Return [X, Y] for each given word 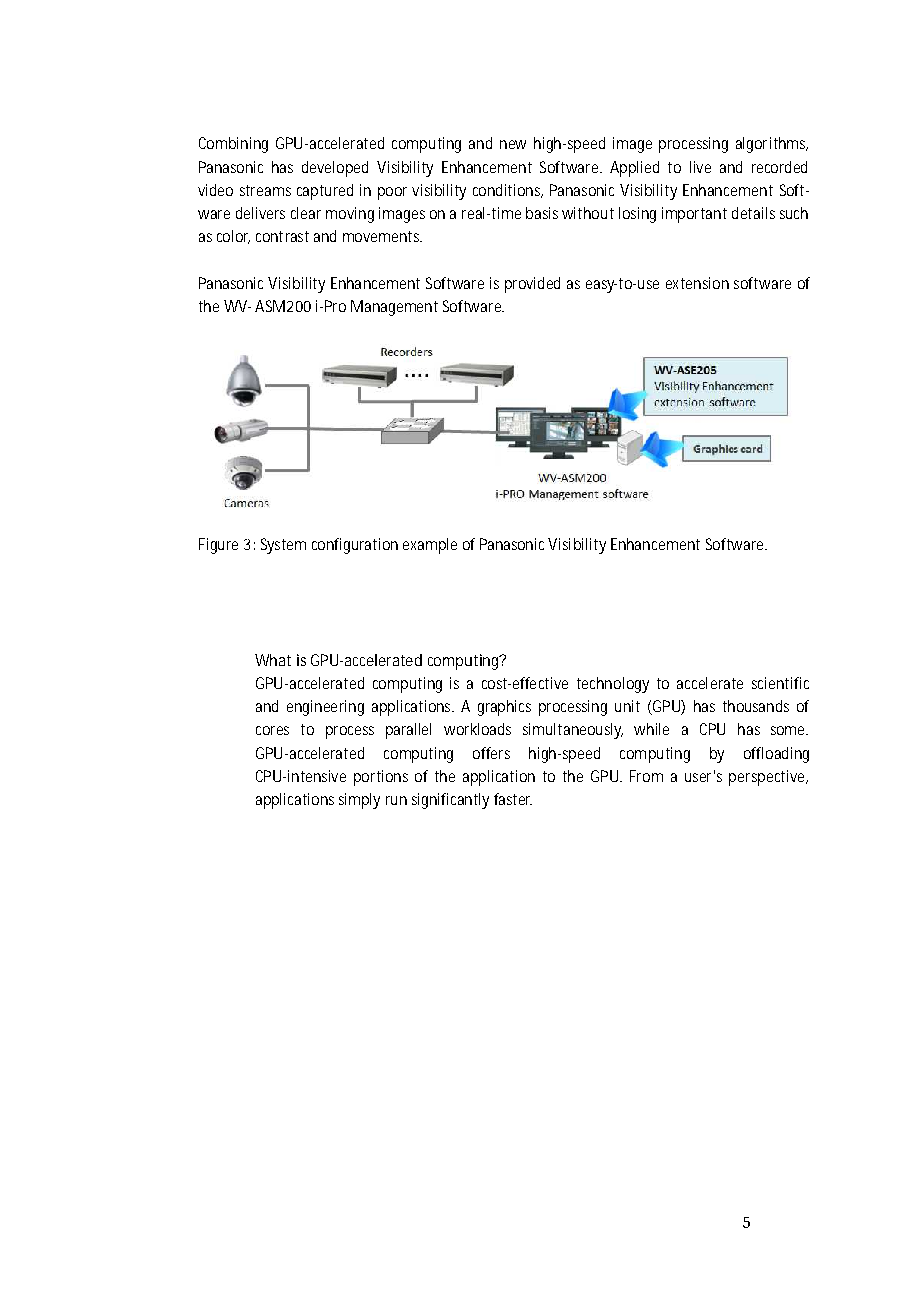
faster [513, 799]
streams [265, 190]
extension [697, 283]
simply [359, 801]
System [283, 546]
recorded [779, 167]
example [430, 546]
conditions [508, 191]
